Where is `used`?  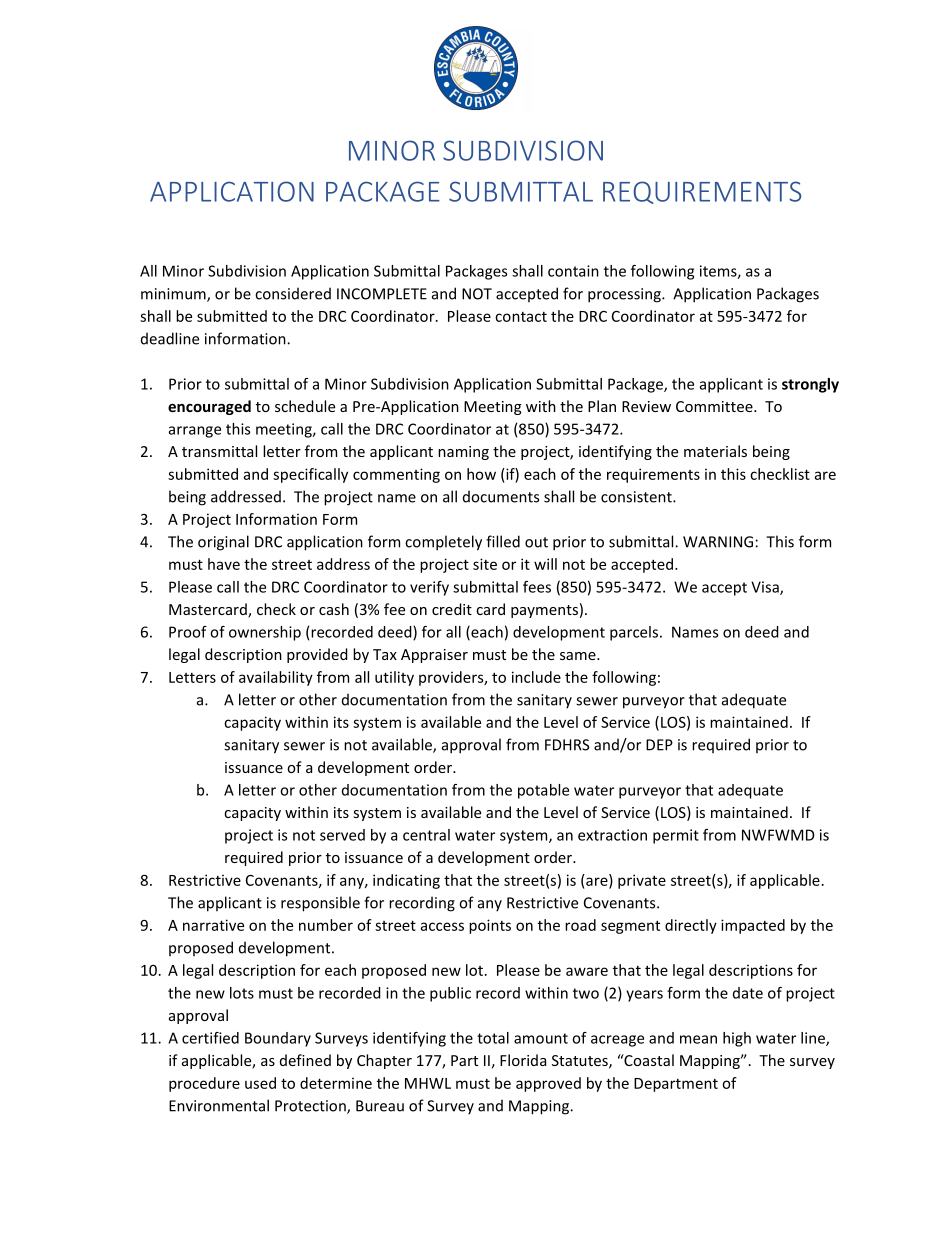 used is located at coordinates (260, 1083).
